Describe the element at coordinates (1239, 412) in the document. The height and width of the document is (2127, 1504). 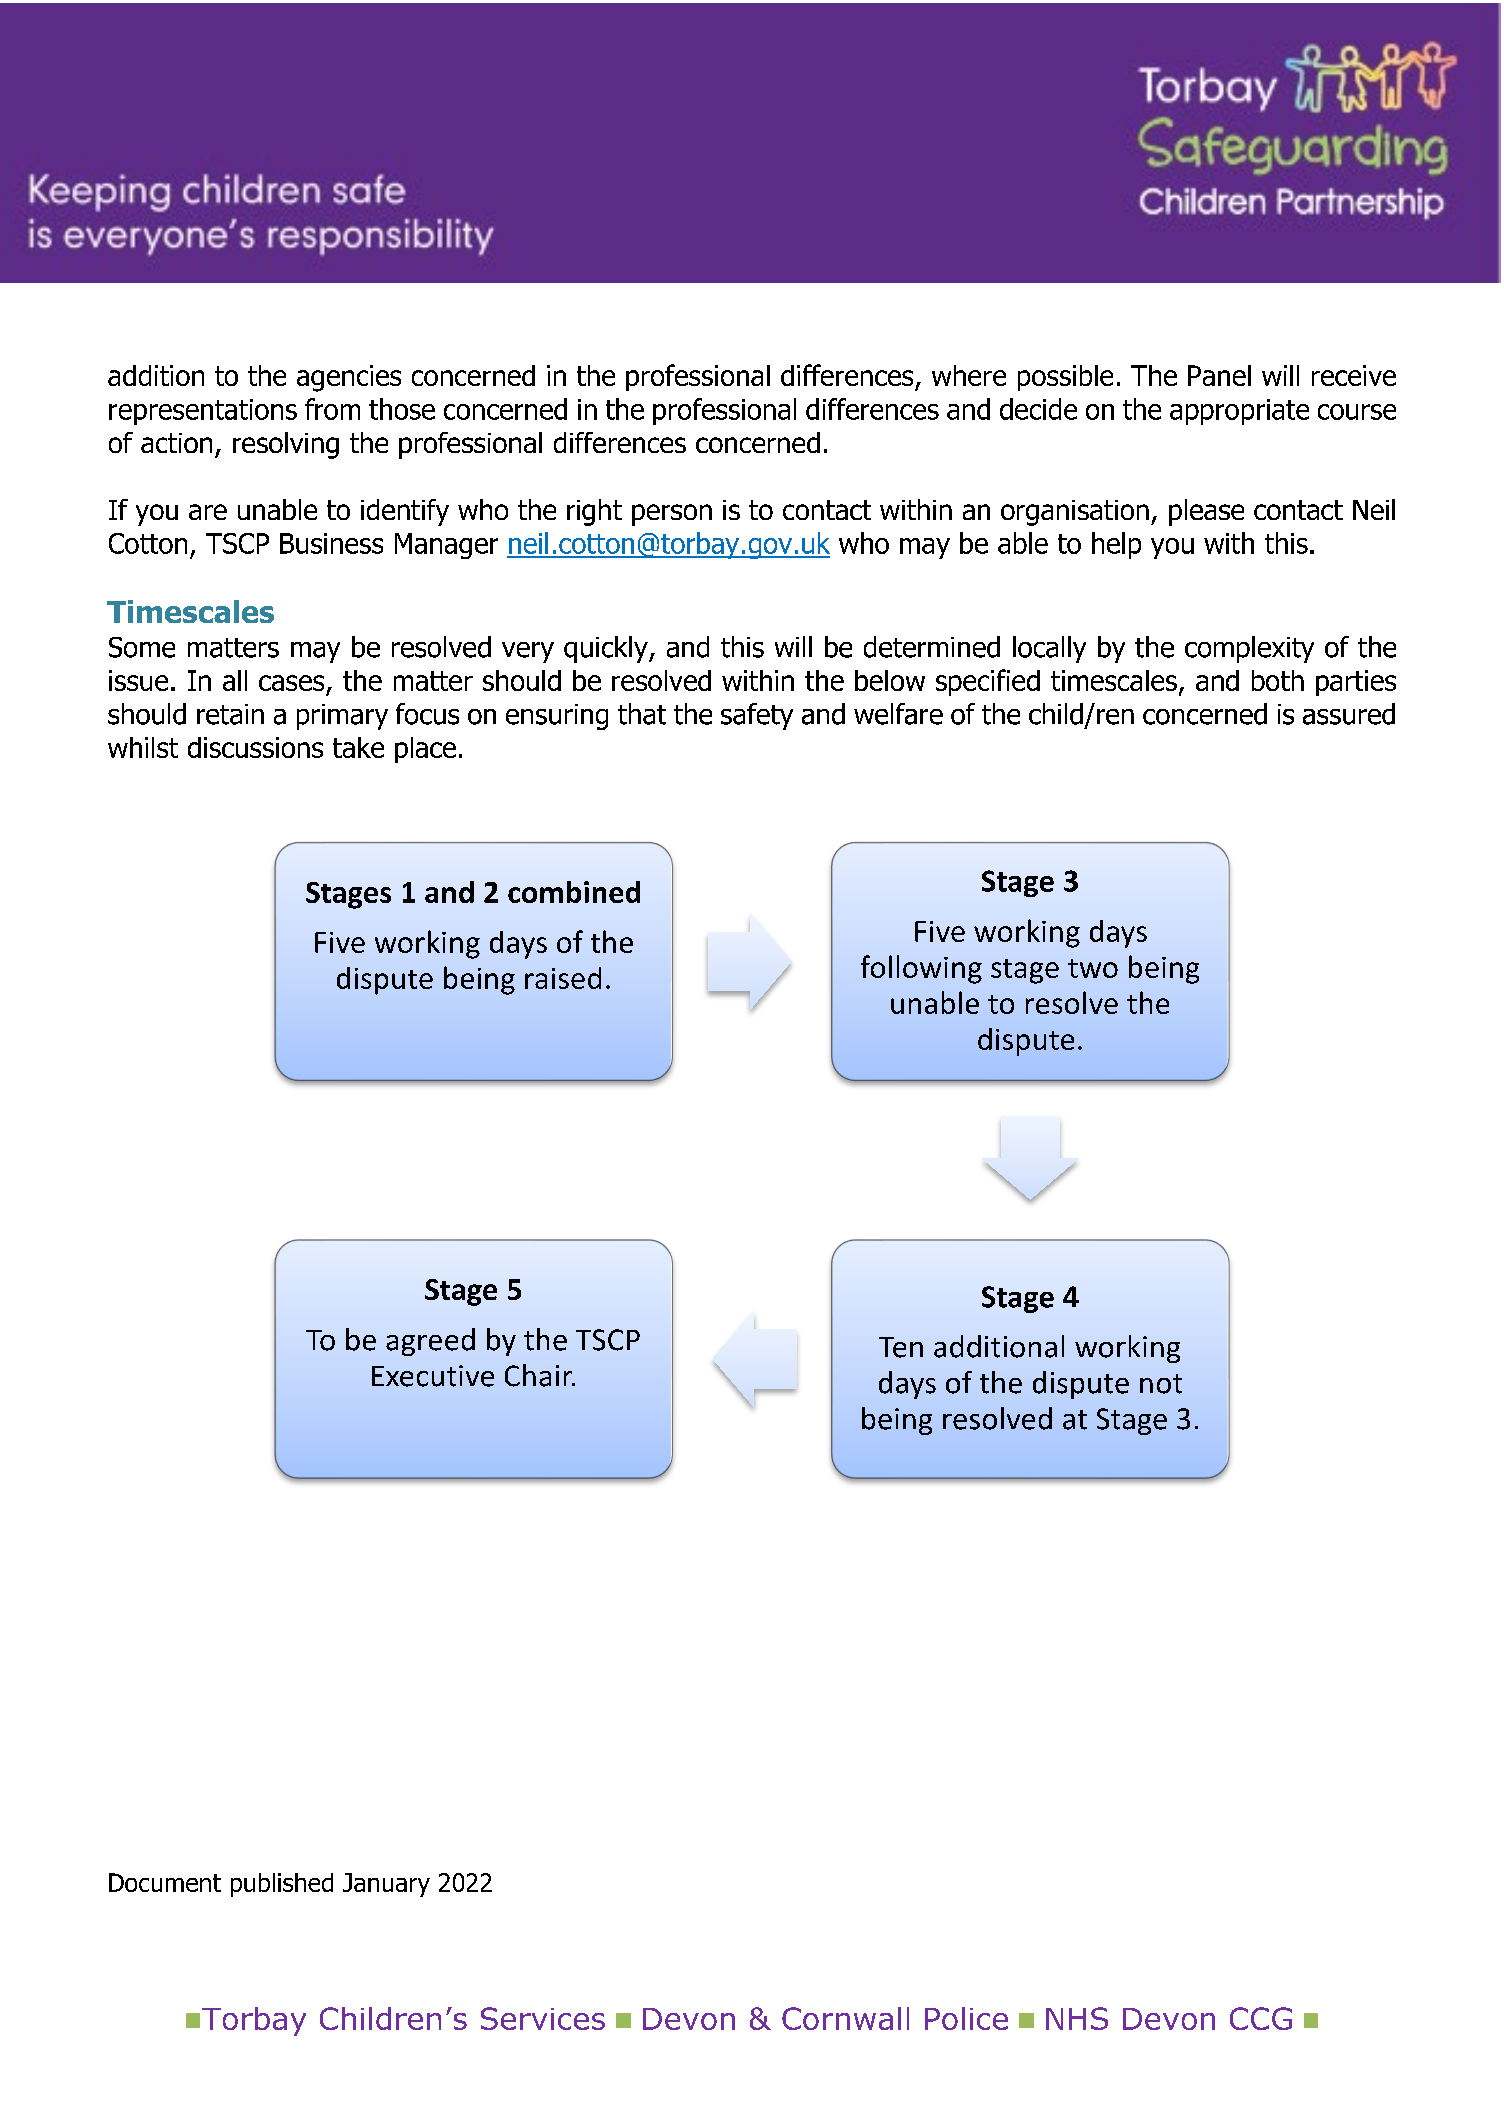
I see `appropriate` at that location.
